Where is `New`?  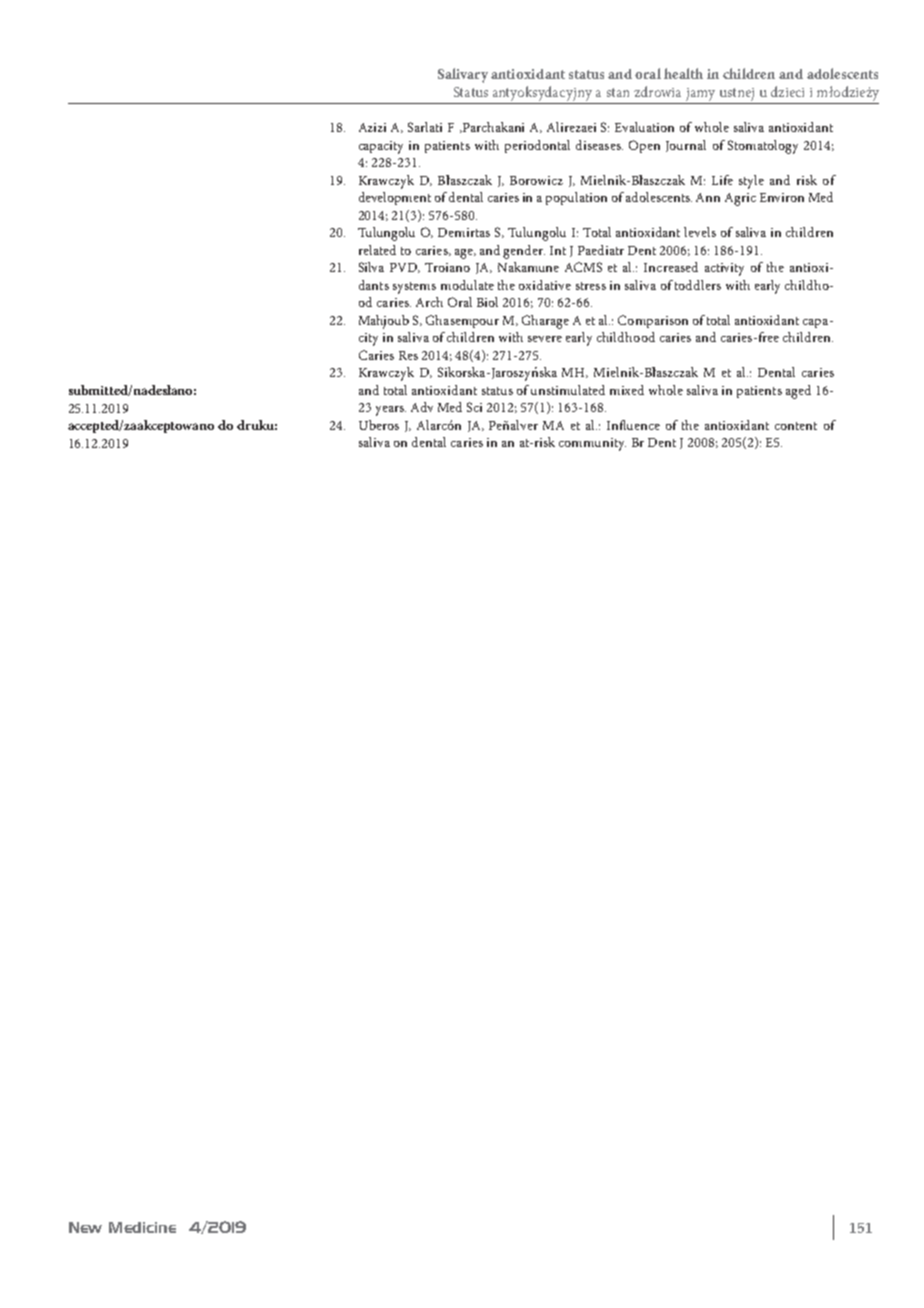 New is located at coordinates (85, 1227).
